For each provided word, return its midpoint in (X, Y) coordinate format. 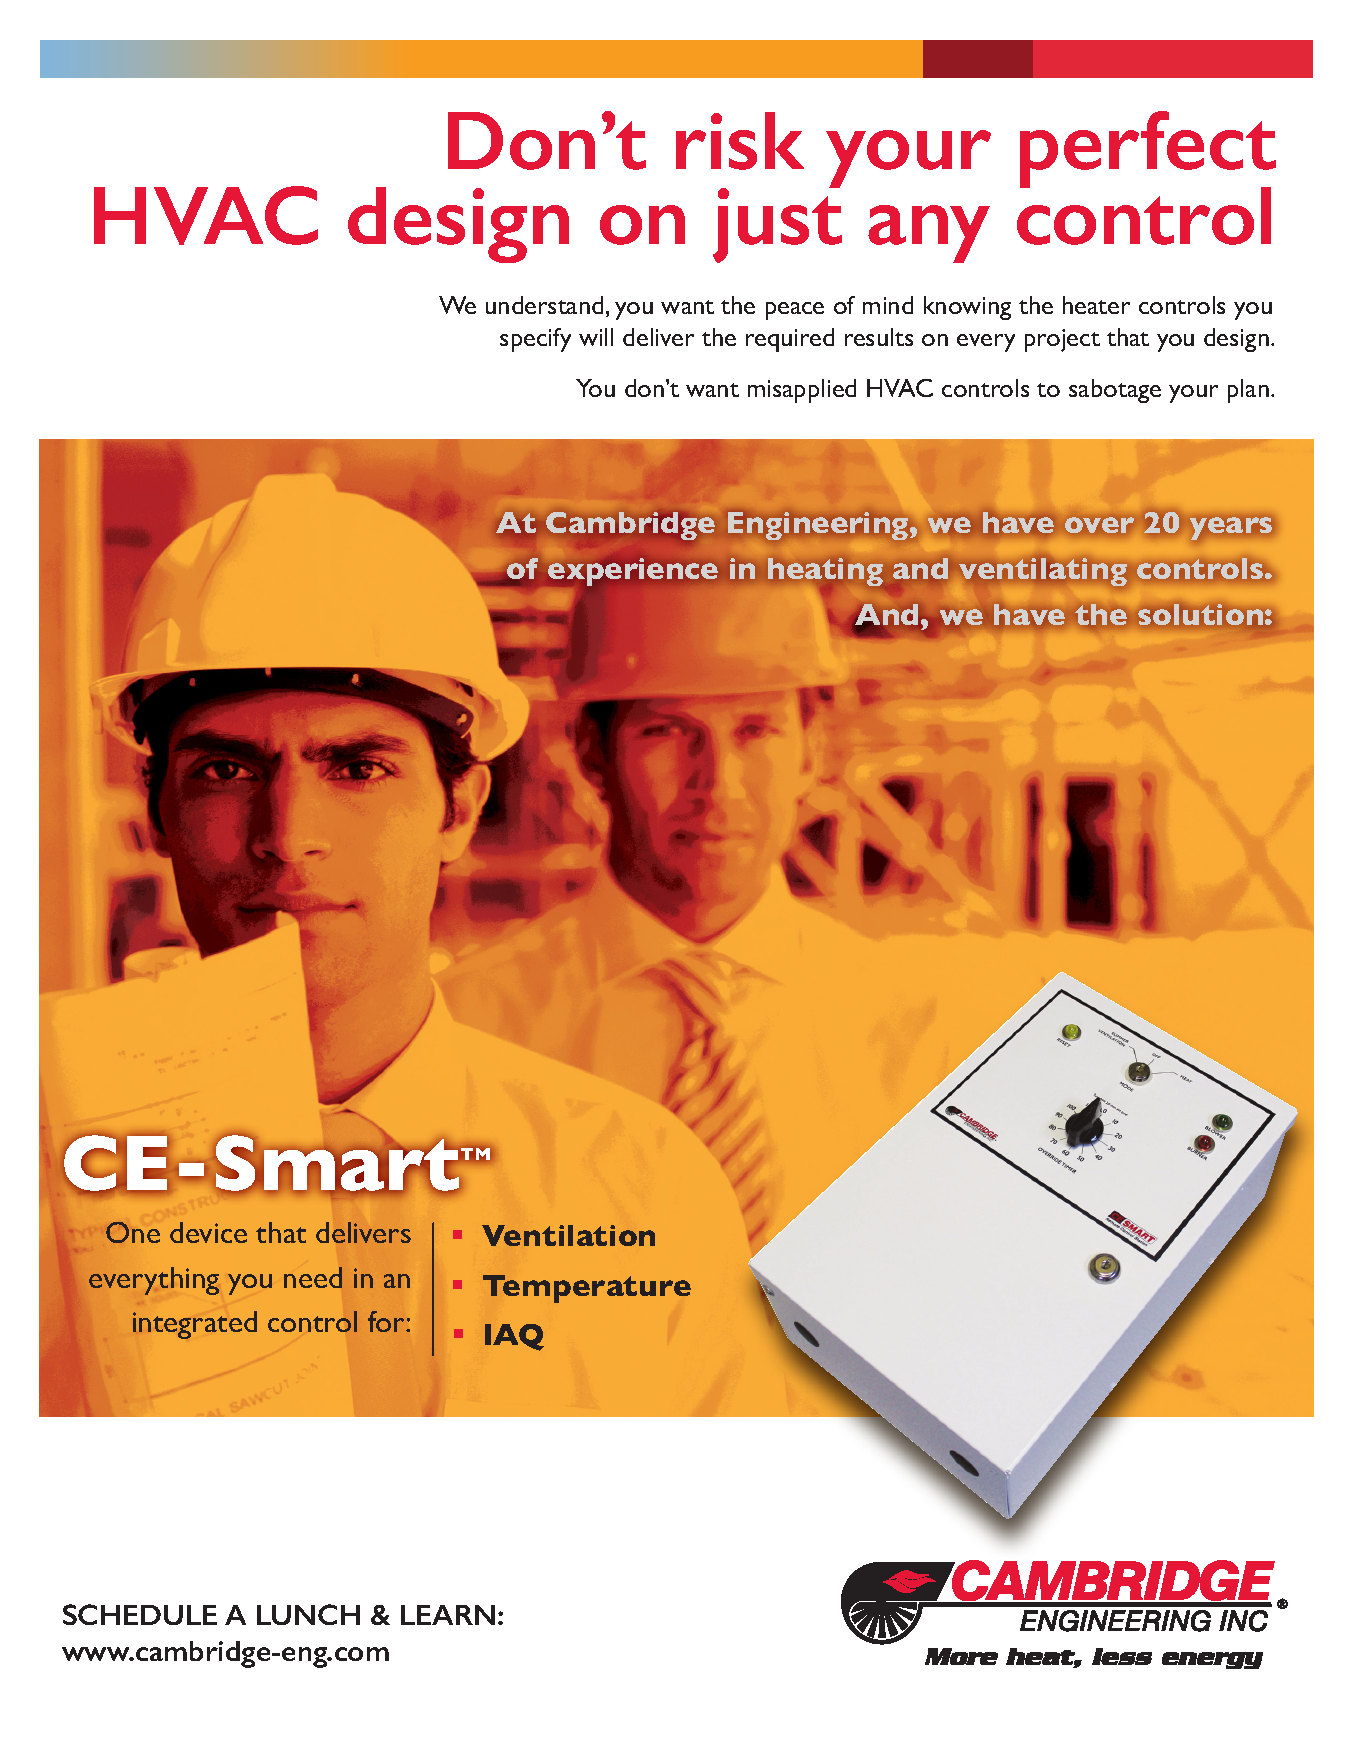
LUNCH (308, 1614)
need (313, 1277)
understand (544, 305)
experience (633, 573)
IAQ (514, 1337)
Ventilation (568, 1235)
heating (827, 573)
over (1099, 525)
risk (740, 141)
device (208, 1232)
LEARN (448, 1615)
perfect (1148, 151)
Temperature (587, 1289)
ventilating (1043, 572)
